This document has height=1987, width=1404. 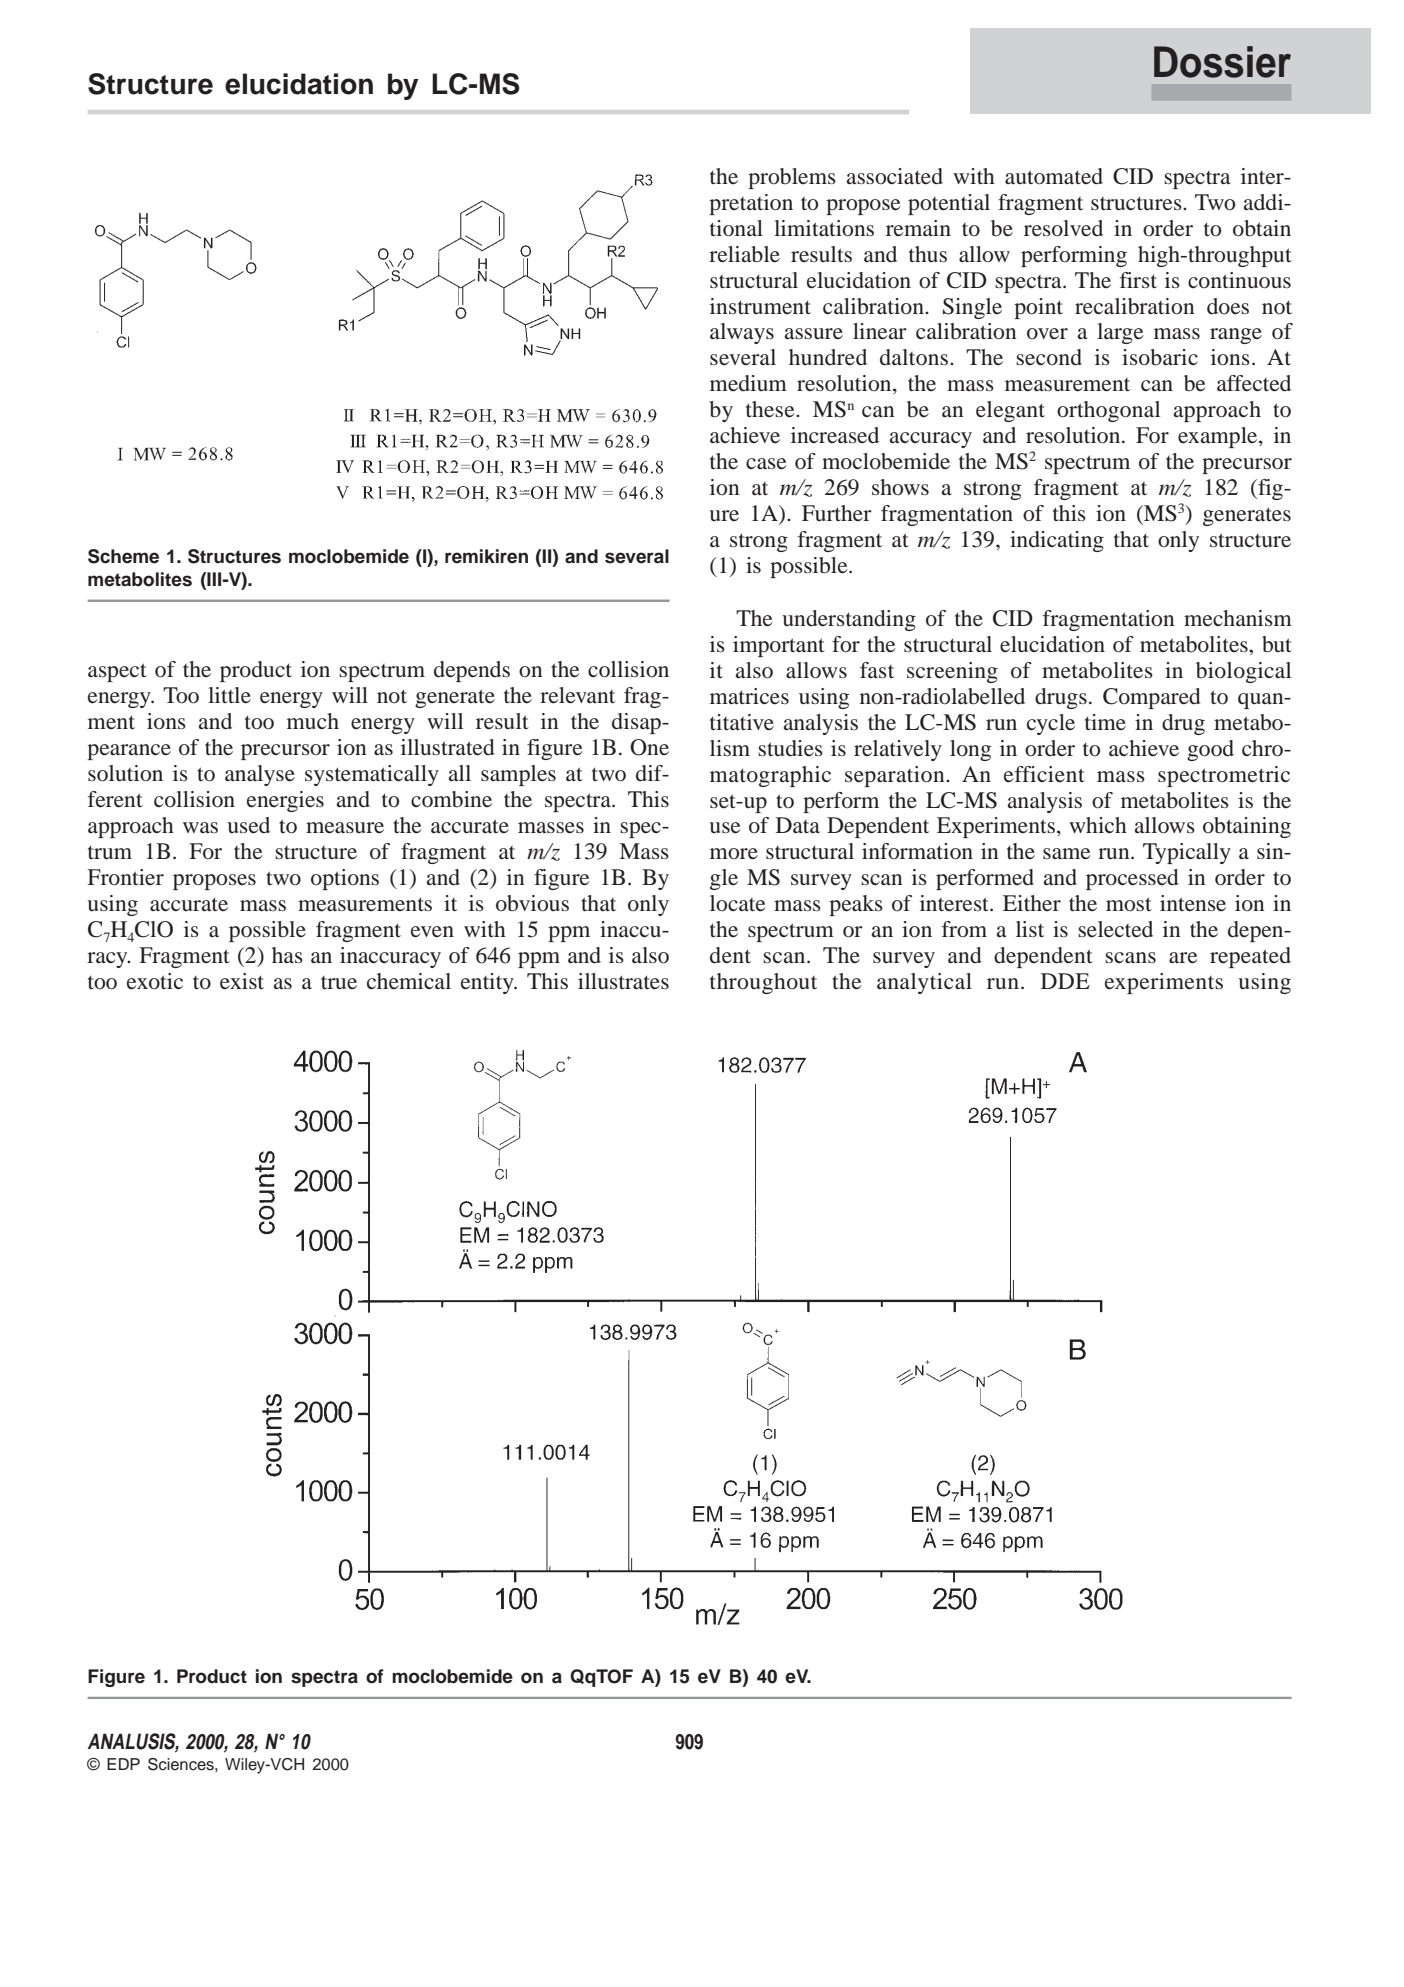 What do you see at coordinates (744, 254) in the document?
I see `reliable` at bounding box center [744, 254].
